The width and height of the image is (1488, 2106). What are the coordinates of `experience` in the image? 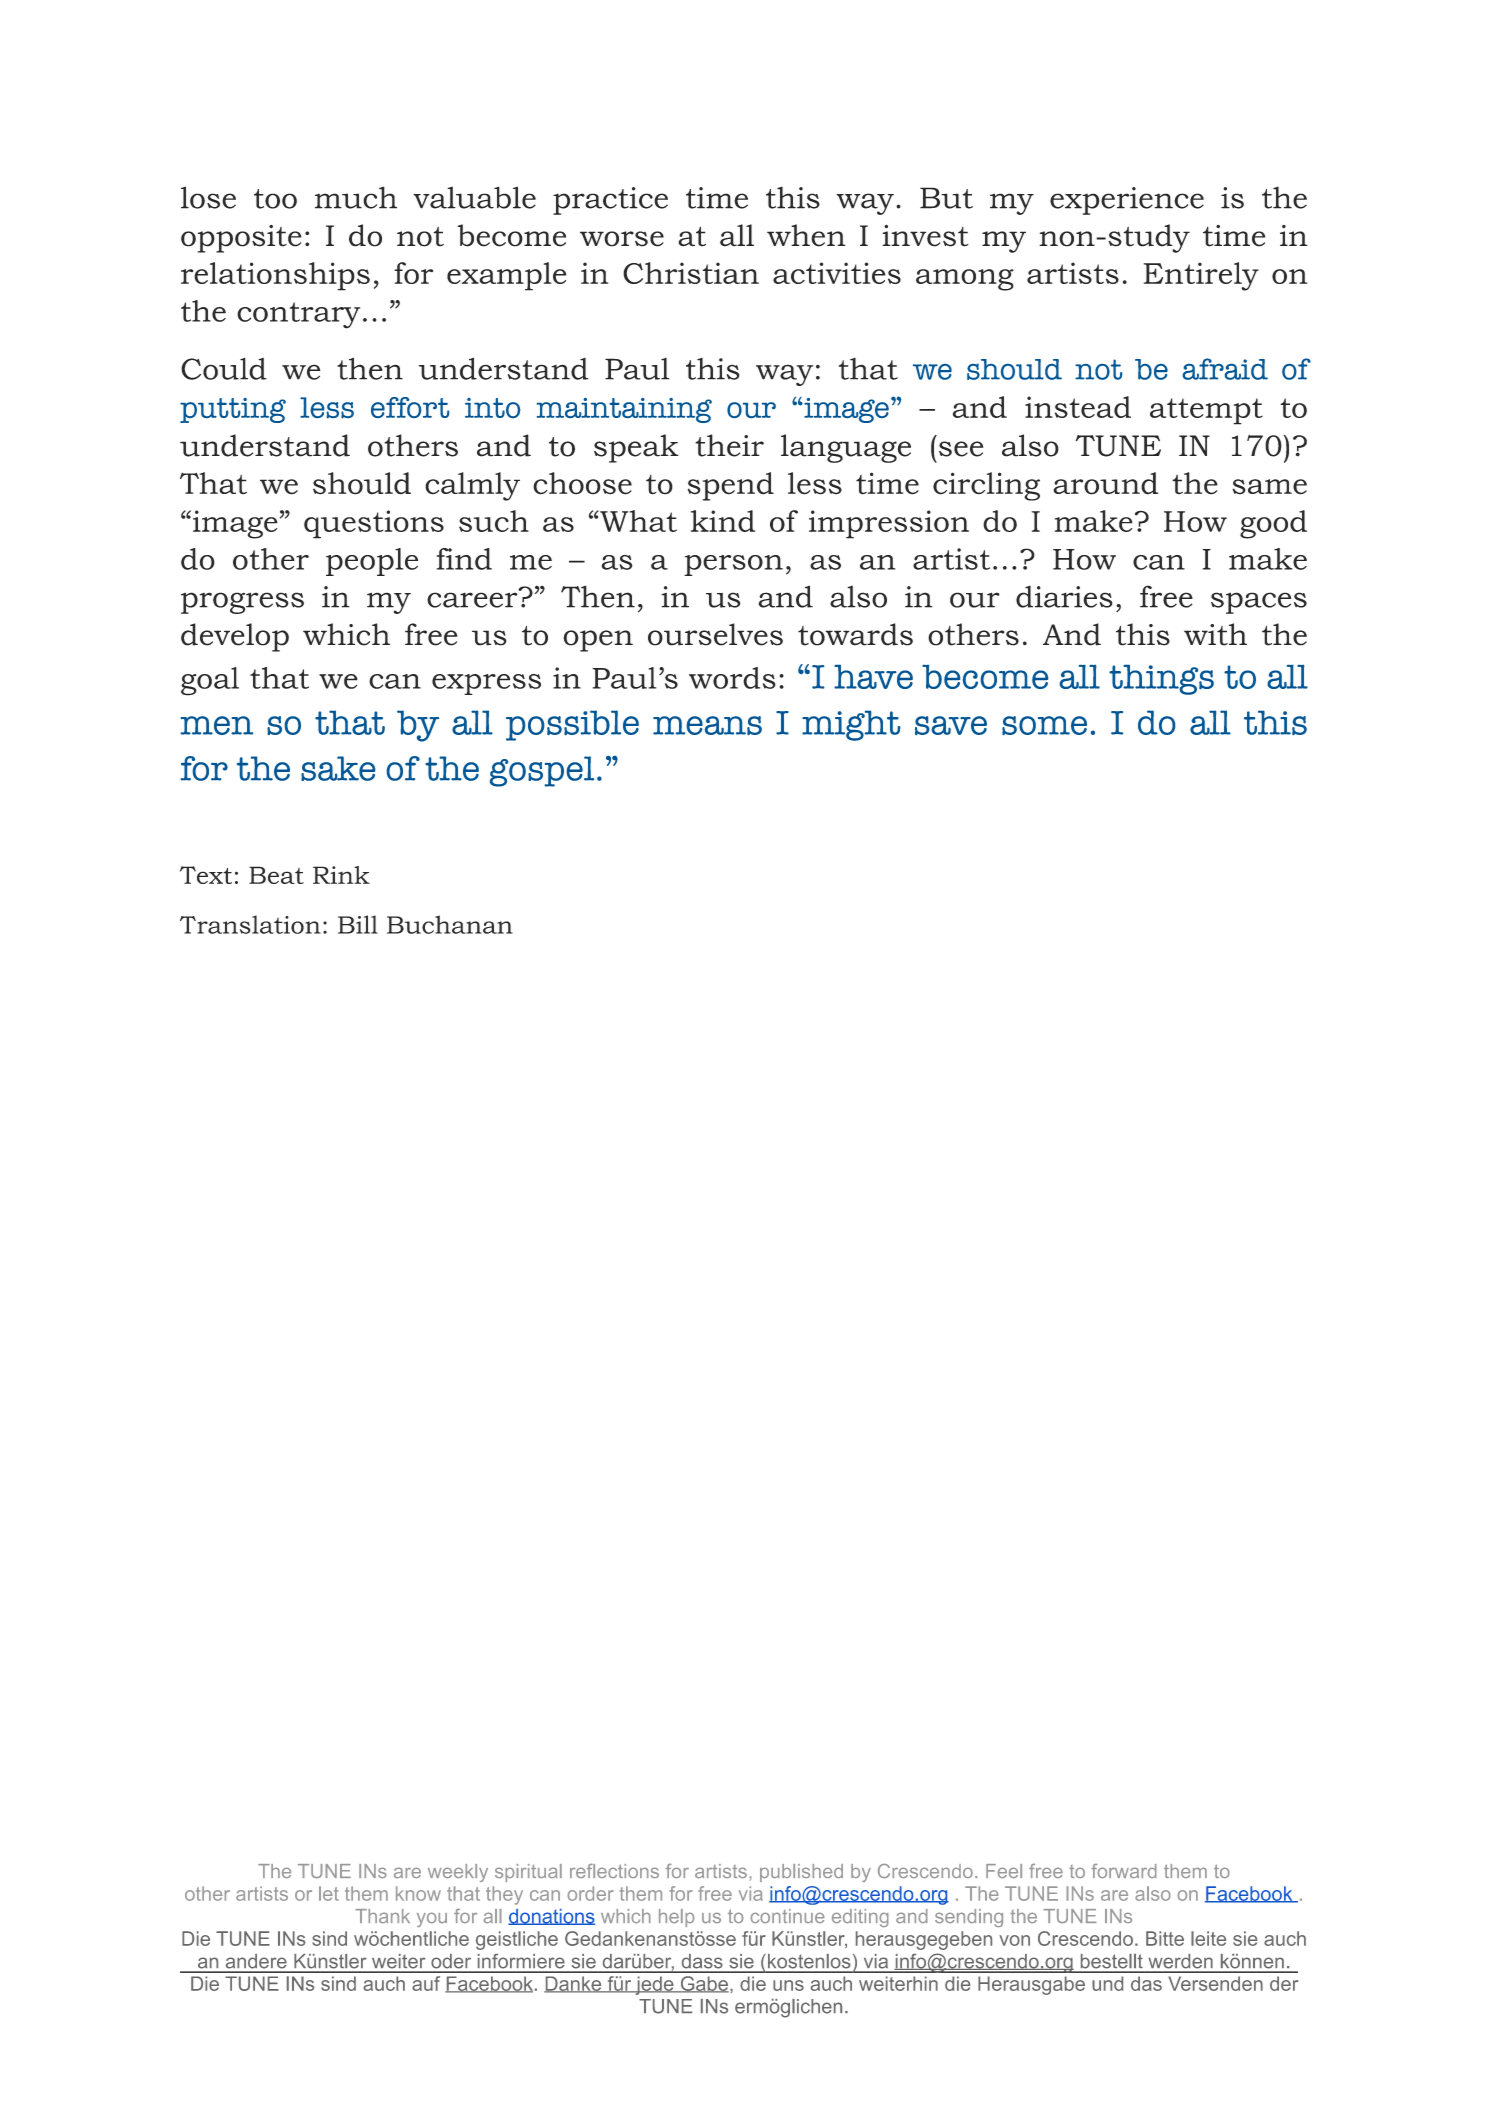 It's located at (1127, 201).
